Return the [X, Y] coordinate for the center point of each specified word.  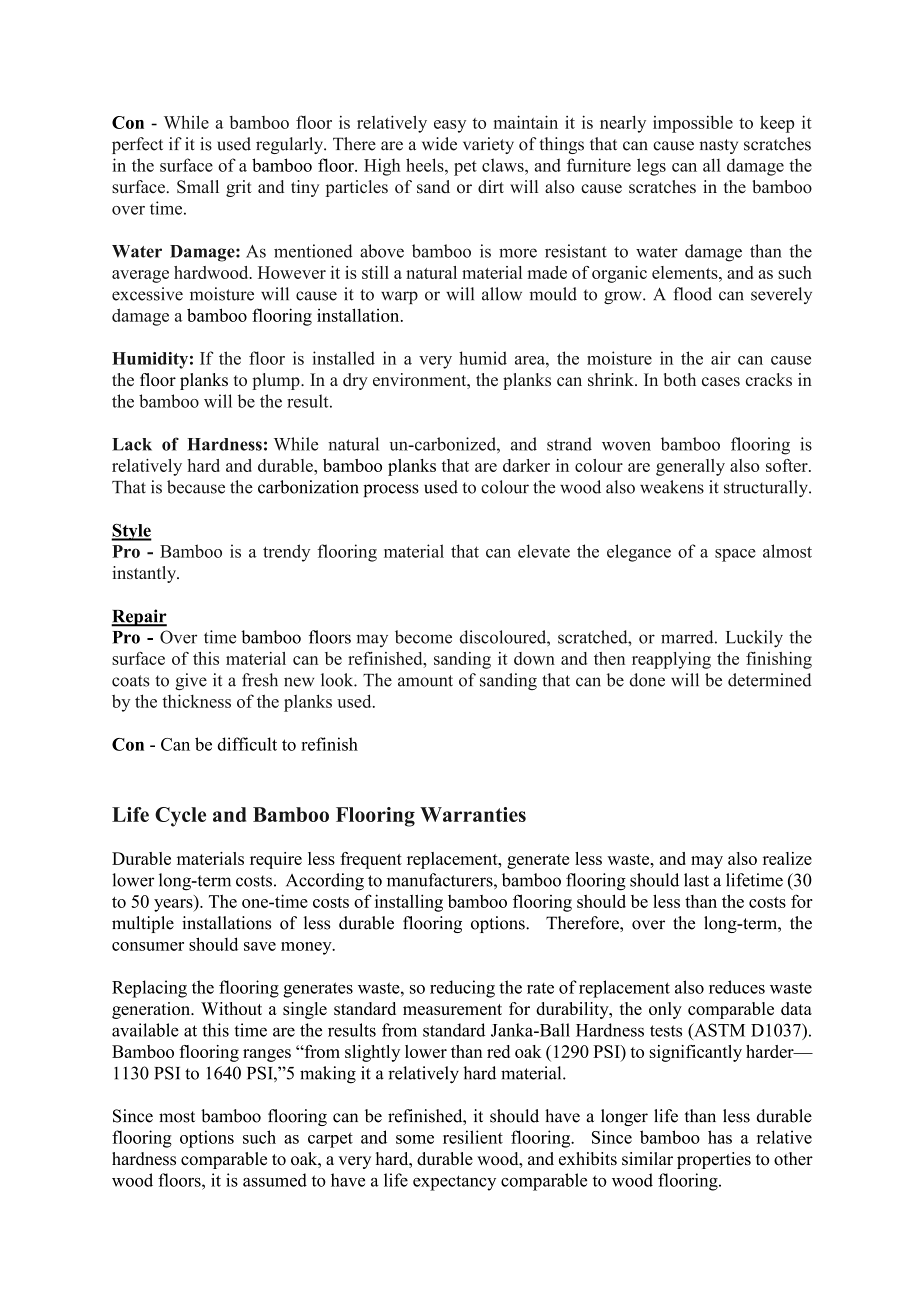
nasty [718, 146]
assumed [275, 1180]
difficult [247, 744]
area [531, 360]
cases [721, 381]
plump [277, 381]
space [735, 555]
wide [439, 144]
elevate [544, 551]
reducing [462, 989]
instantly [145, 574]
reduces [737, 987]
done [647, 680]
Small [198, 187]
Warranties [473, 814]
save [260, 946]
